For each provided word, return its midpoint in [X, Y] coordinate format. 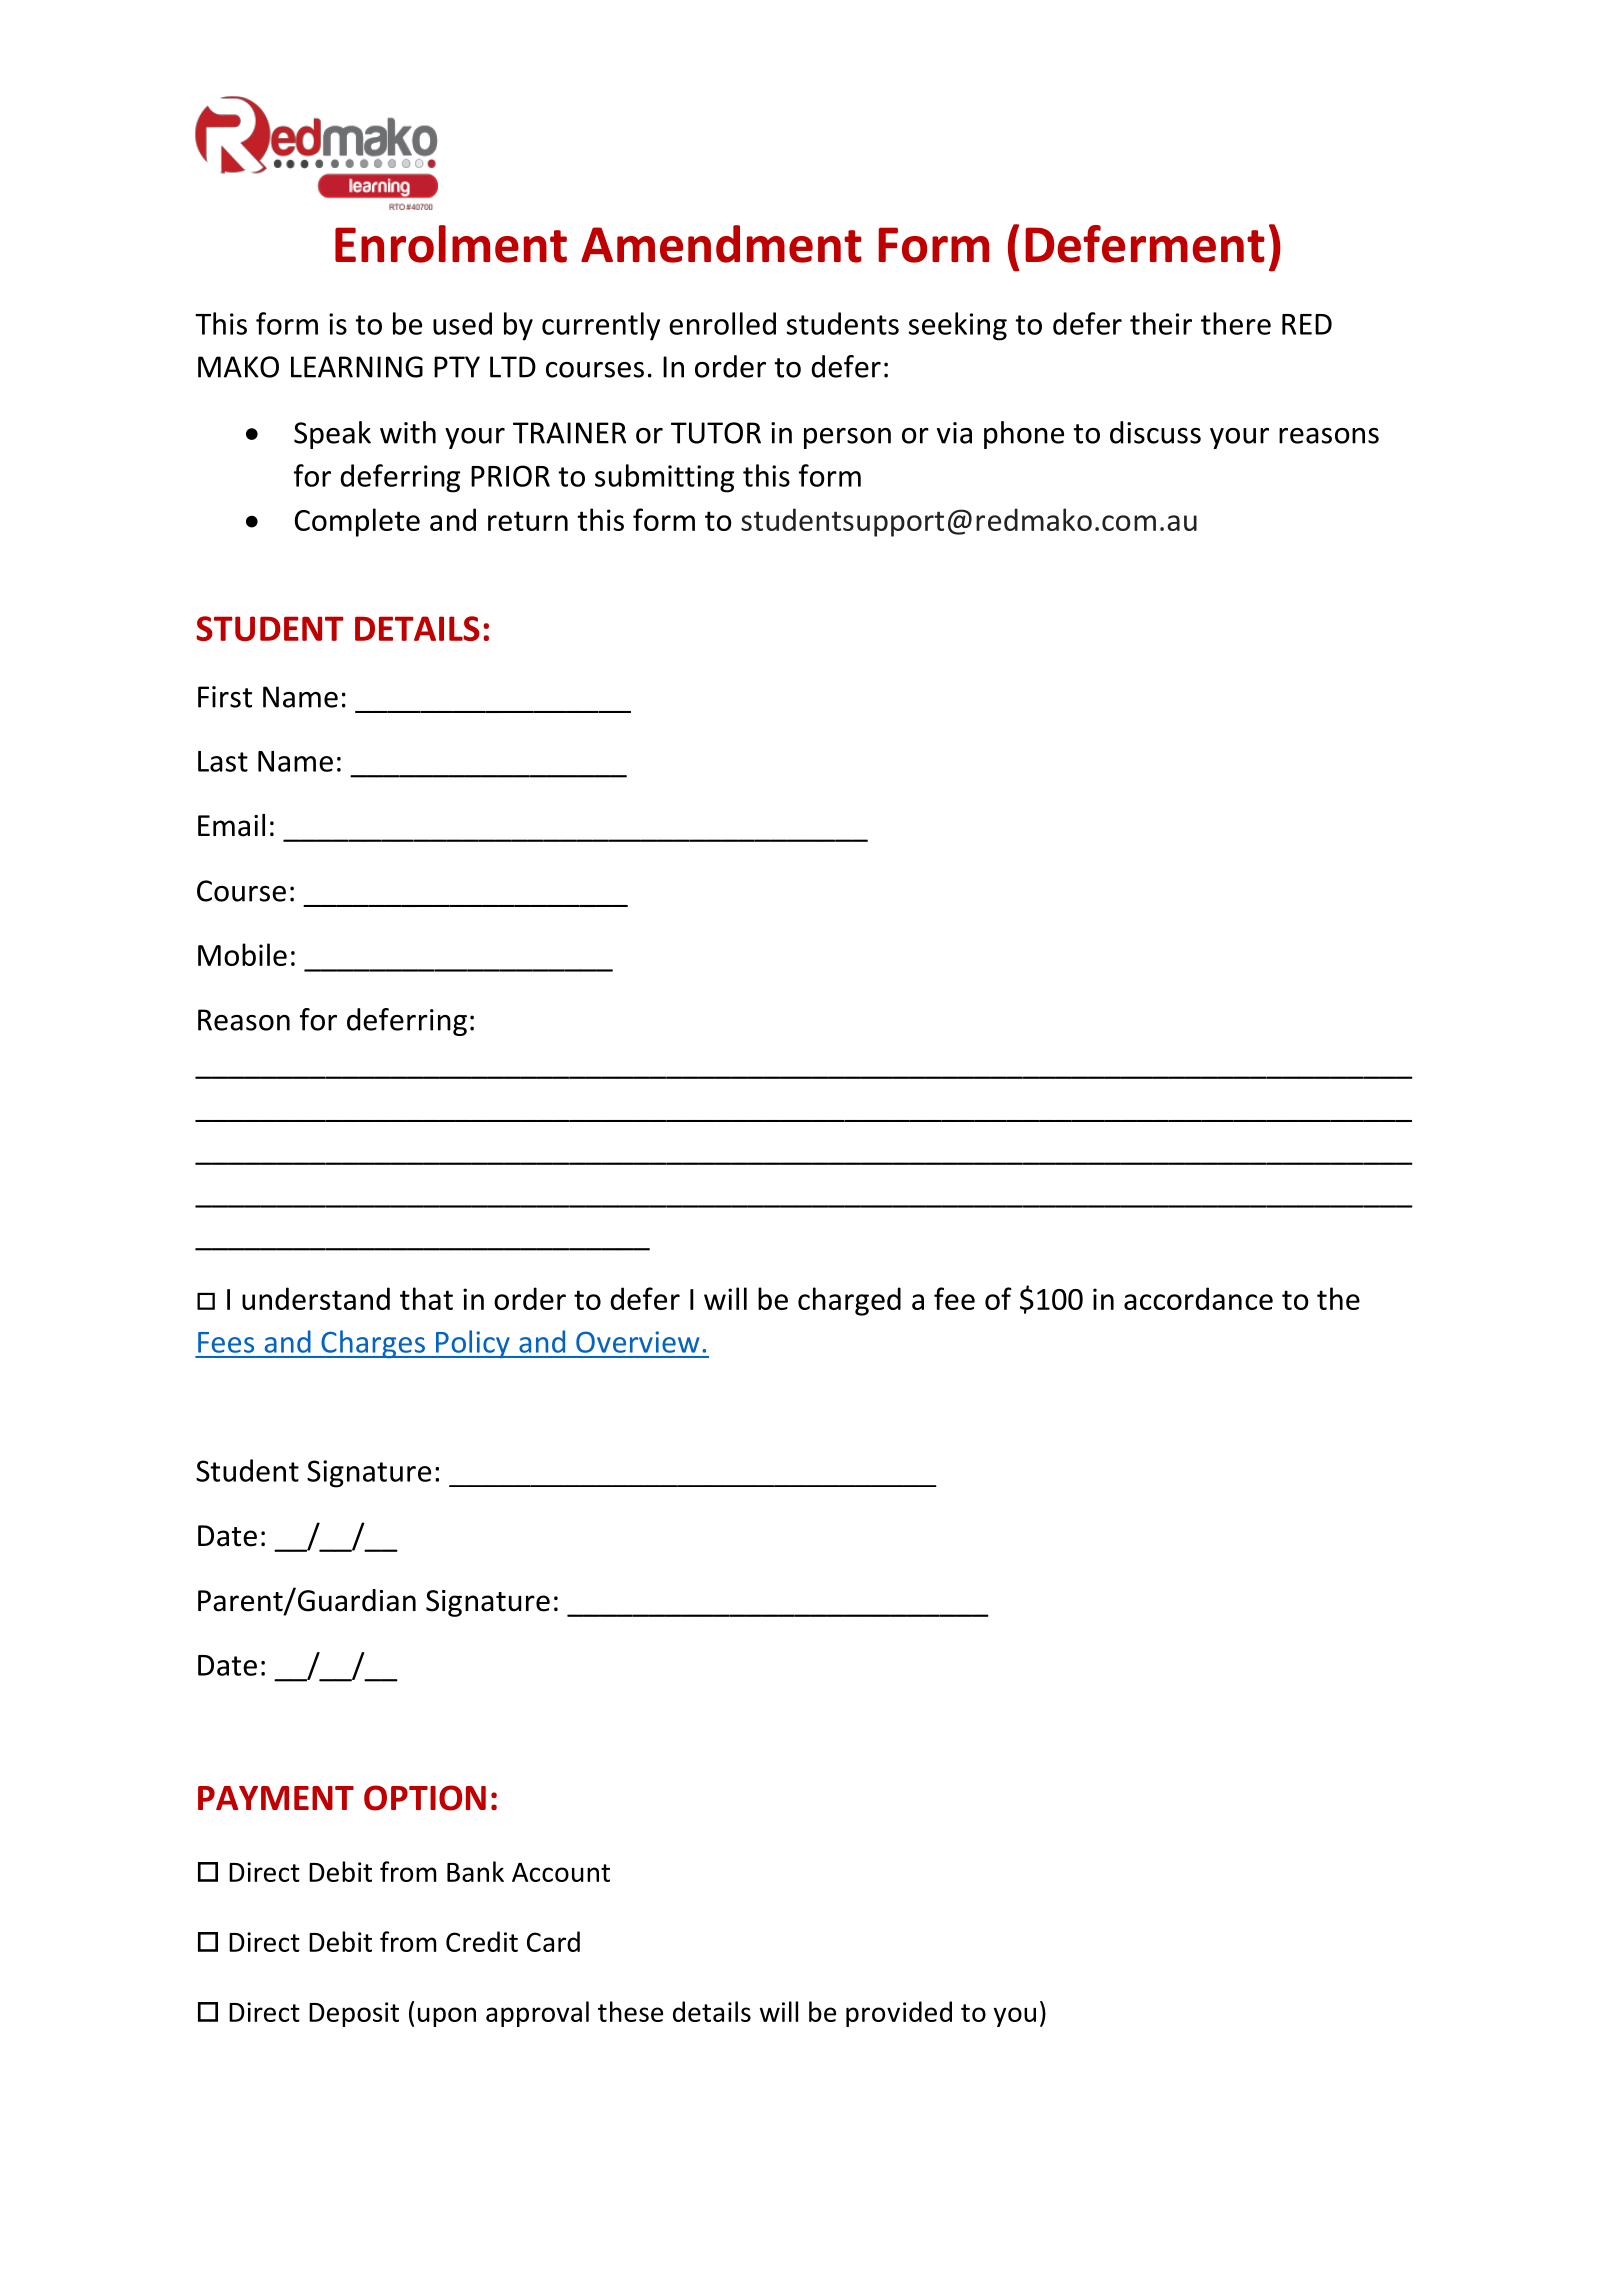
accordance [1198, 1298]
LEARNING [357, 367]
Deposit [354, 2014]
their [1161, 323]
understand [316, 1298]
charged [849, 1301]
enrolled [722, 323]
